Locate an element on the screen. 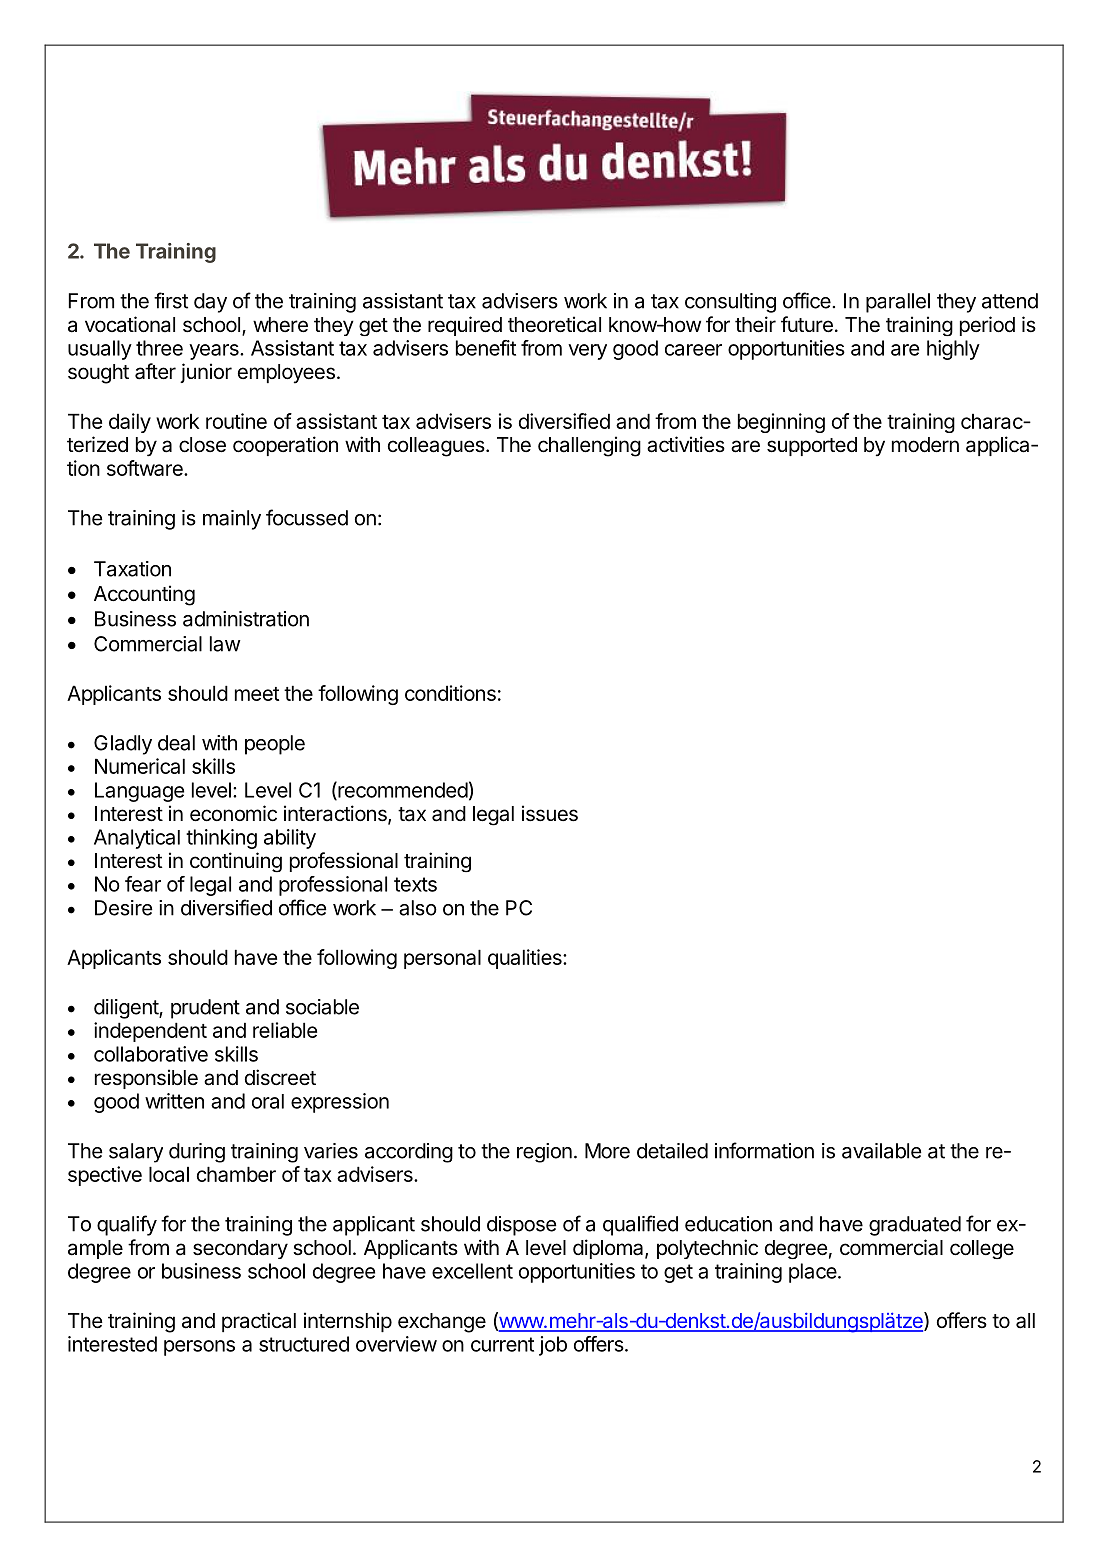  theoretical is located at coordinates (554, 324).
